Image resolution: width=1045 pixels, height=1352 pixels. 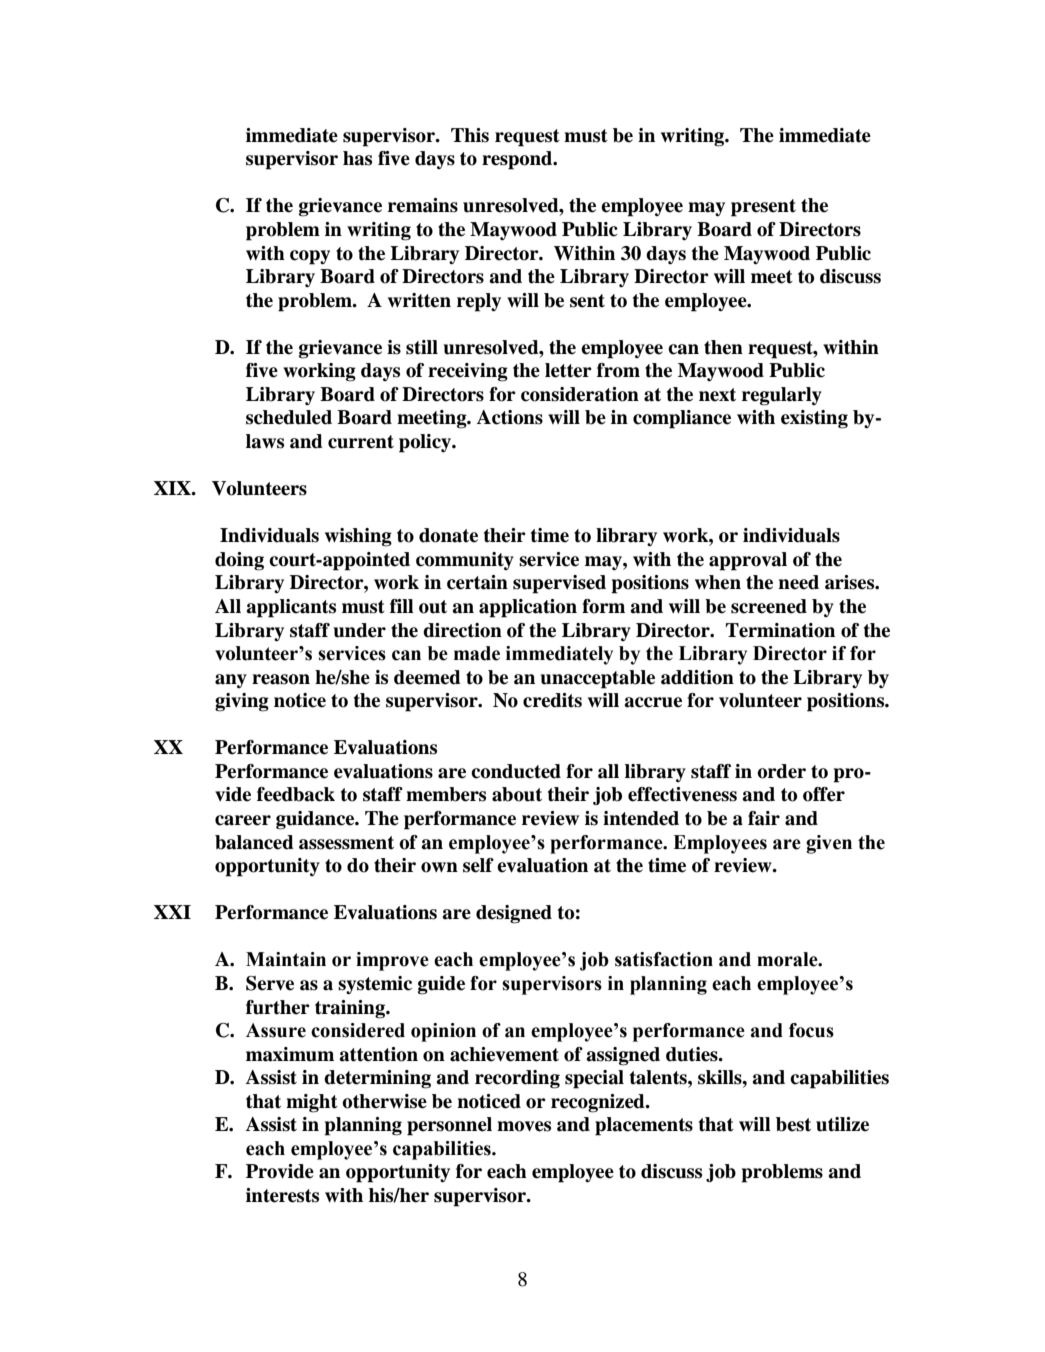 What do you see at coordinates (282, 1195) in the screenshot?
I see `interests` at bounding box center [282, 1195].
